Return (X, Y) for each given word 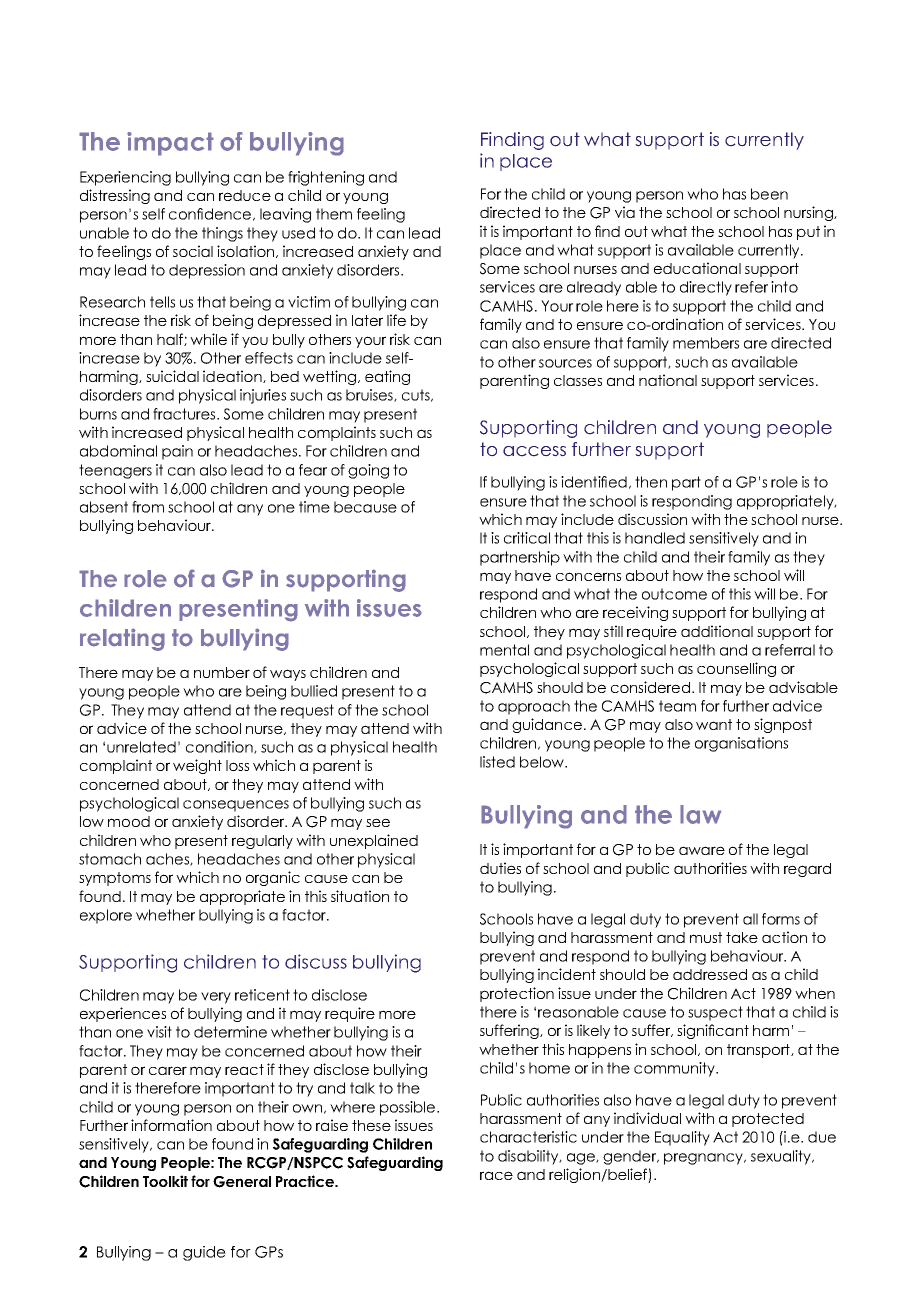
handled (655, 538)
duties (500, 868)
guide (204, 1253)
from (148, 507)
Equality (682, 1138)
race (496, 1175)
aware (702, 850)
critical (527, 538)
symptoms (115, 879)
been (769, 194)
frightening (326, 178)
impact (170, 144)
